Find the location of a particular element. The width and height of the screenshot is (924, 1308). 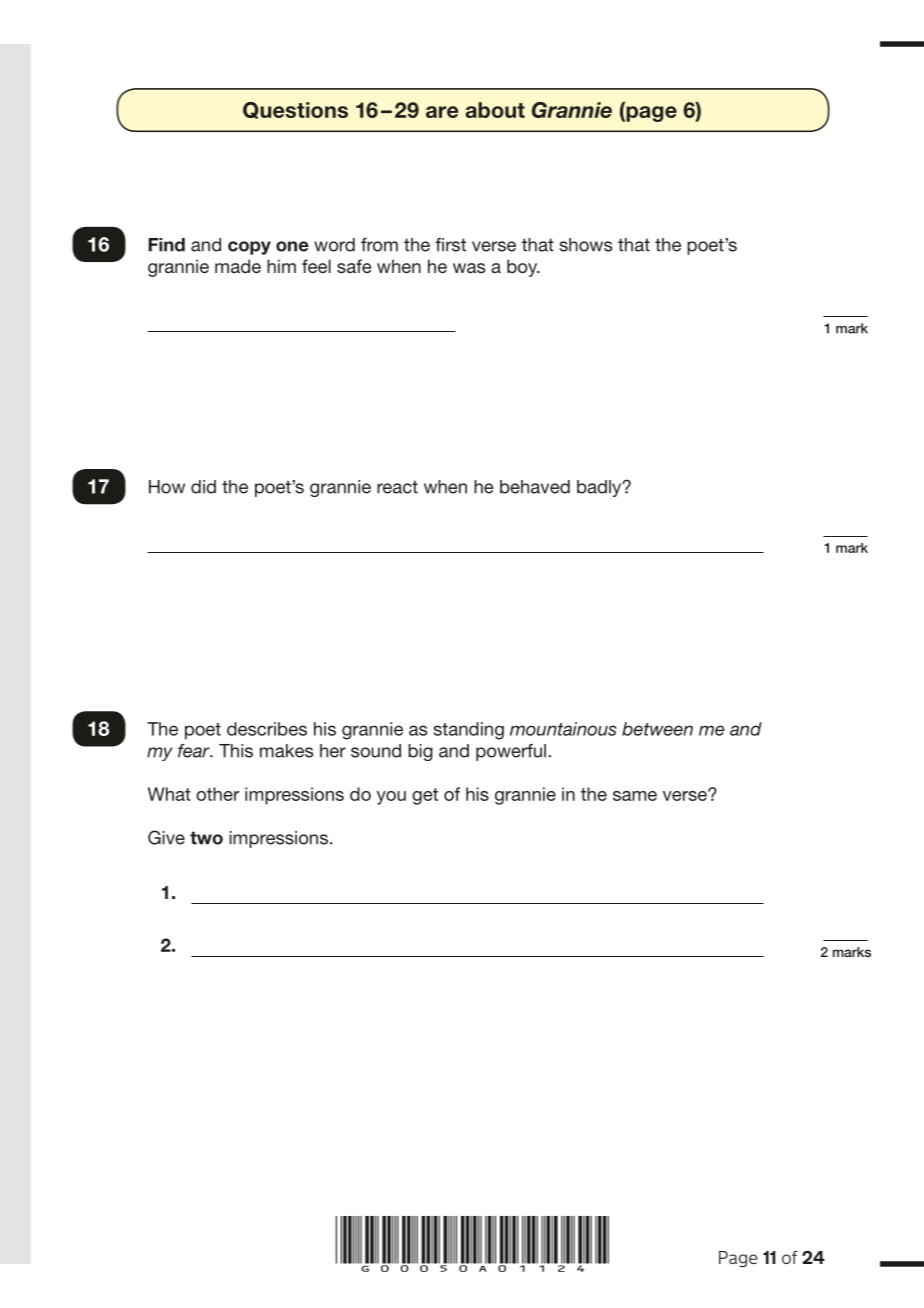

badly is located at coordinates (600, 488).
